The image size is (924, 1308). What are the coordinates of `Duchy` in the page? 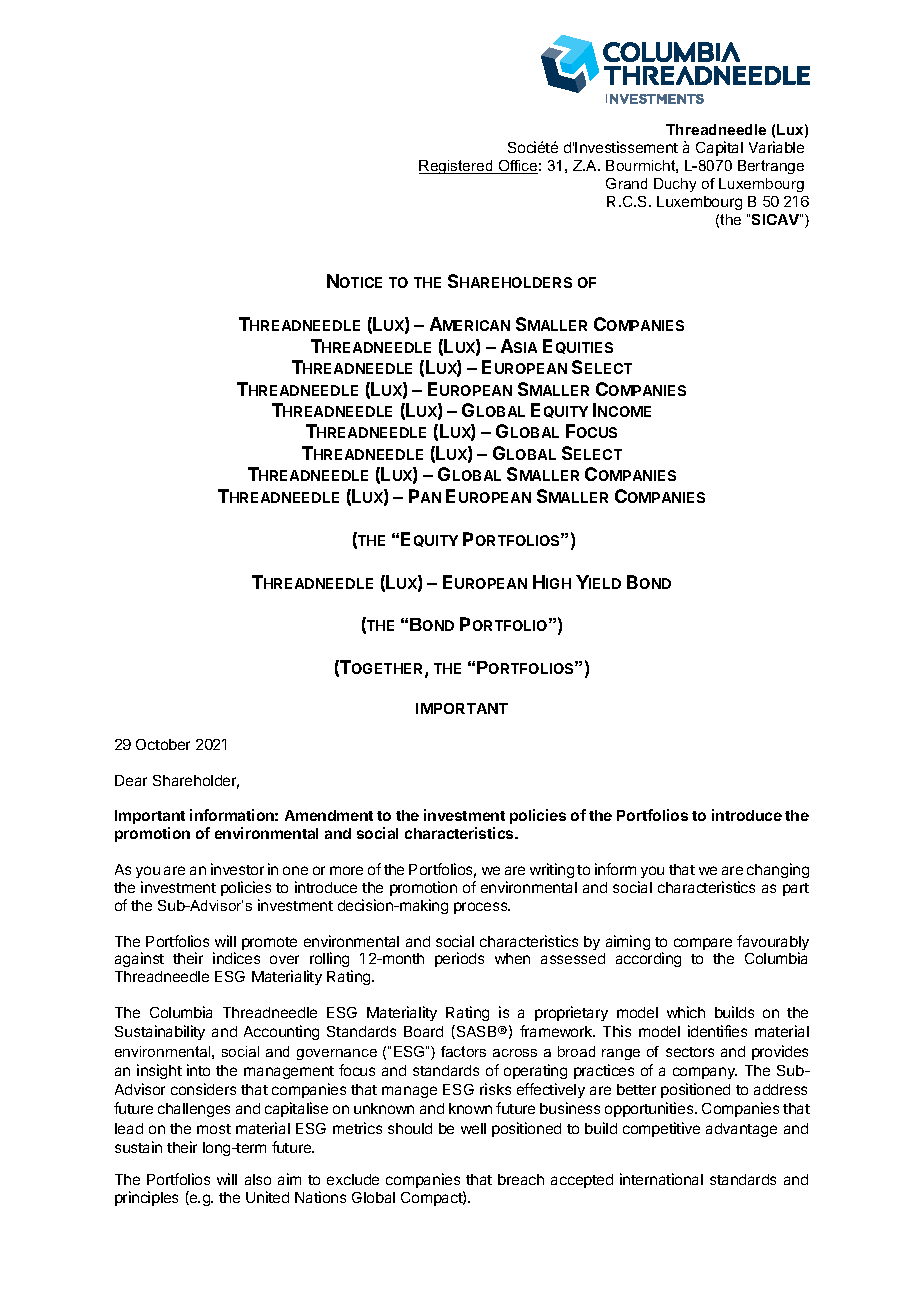 It's located at (675, 185).
